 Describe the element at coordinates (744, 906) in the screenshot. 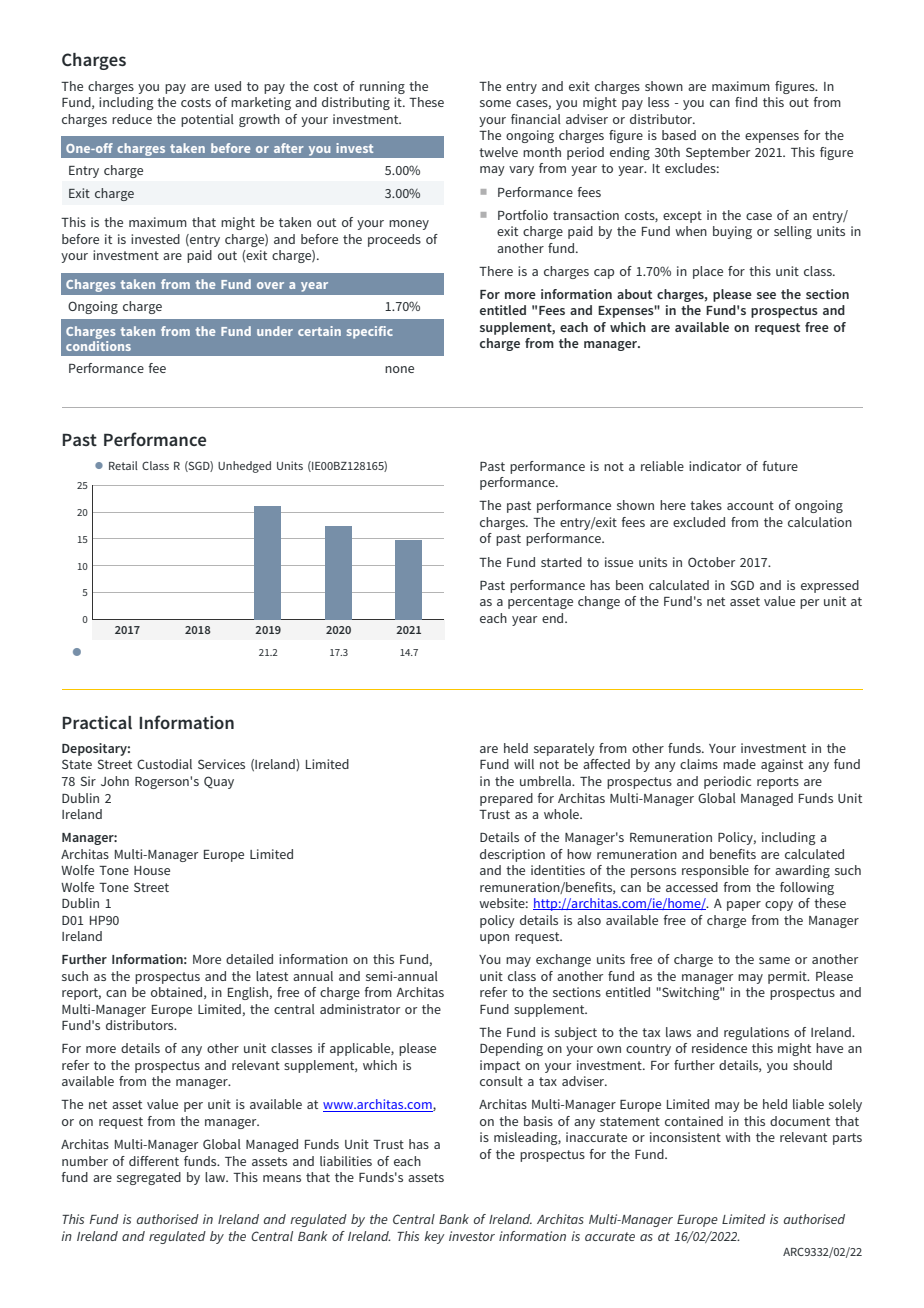

I see `paper` at that location.
